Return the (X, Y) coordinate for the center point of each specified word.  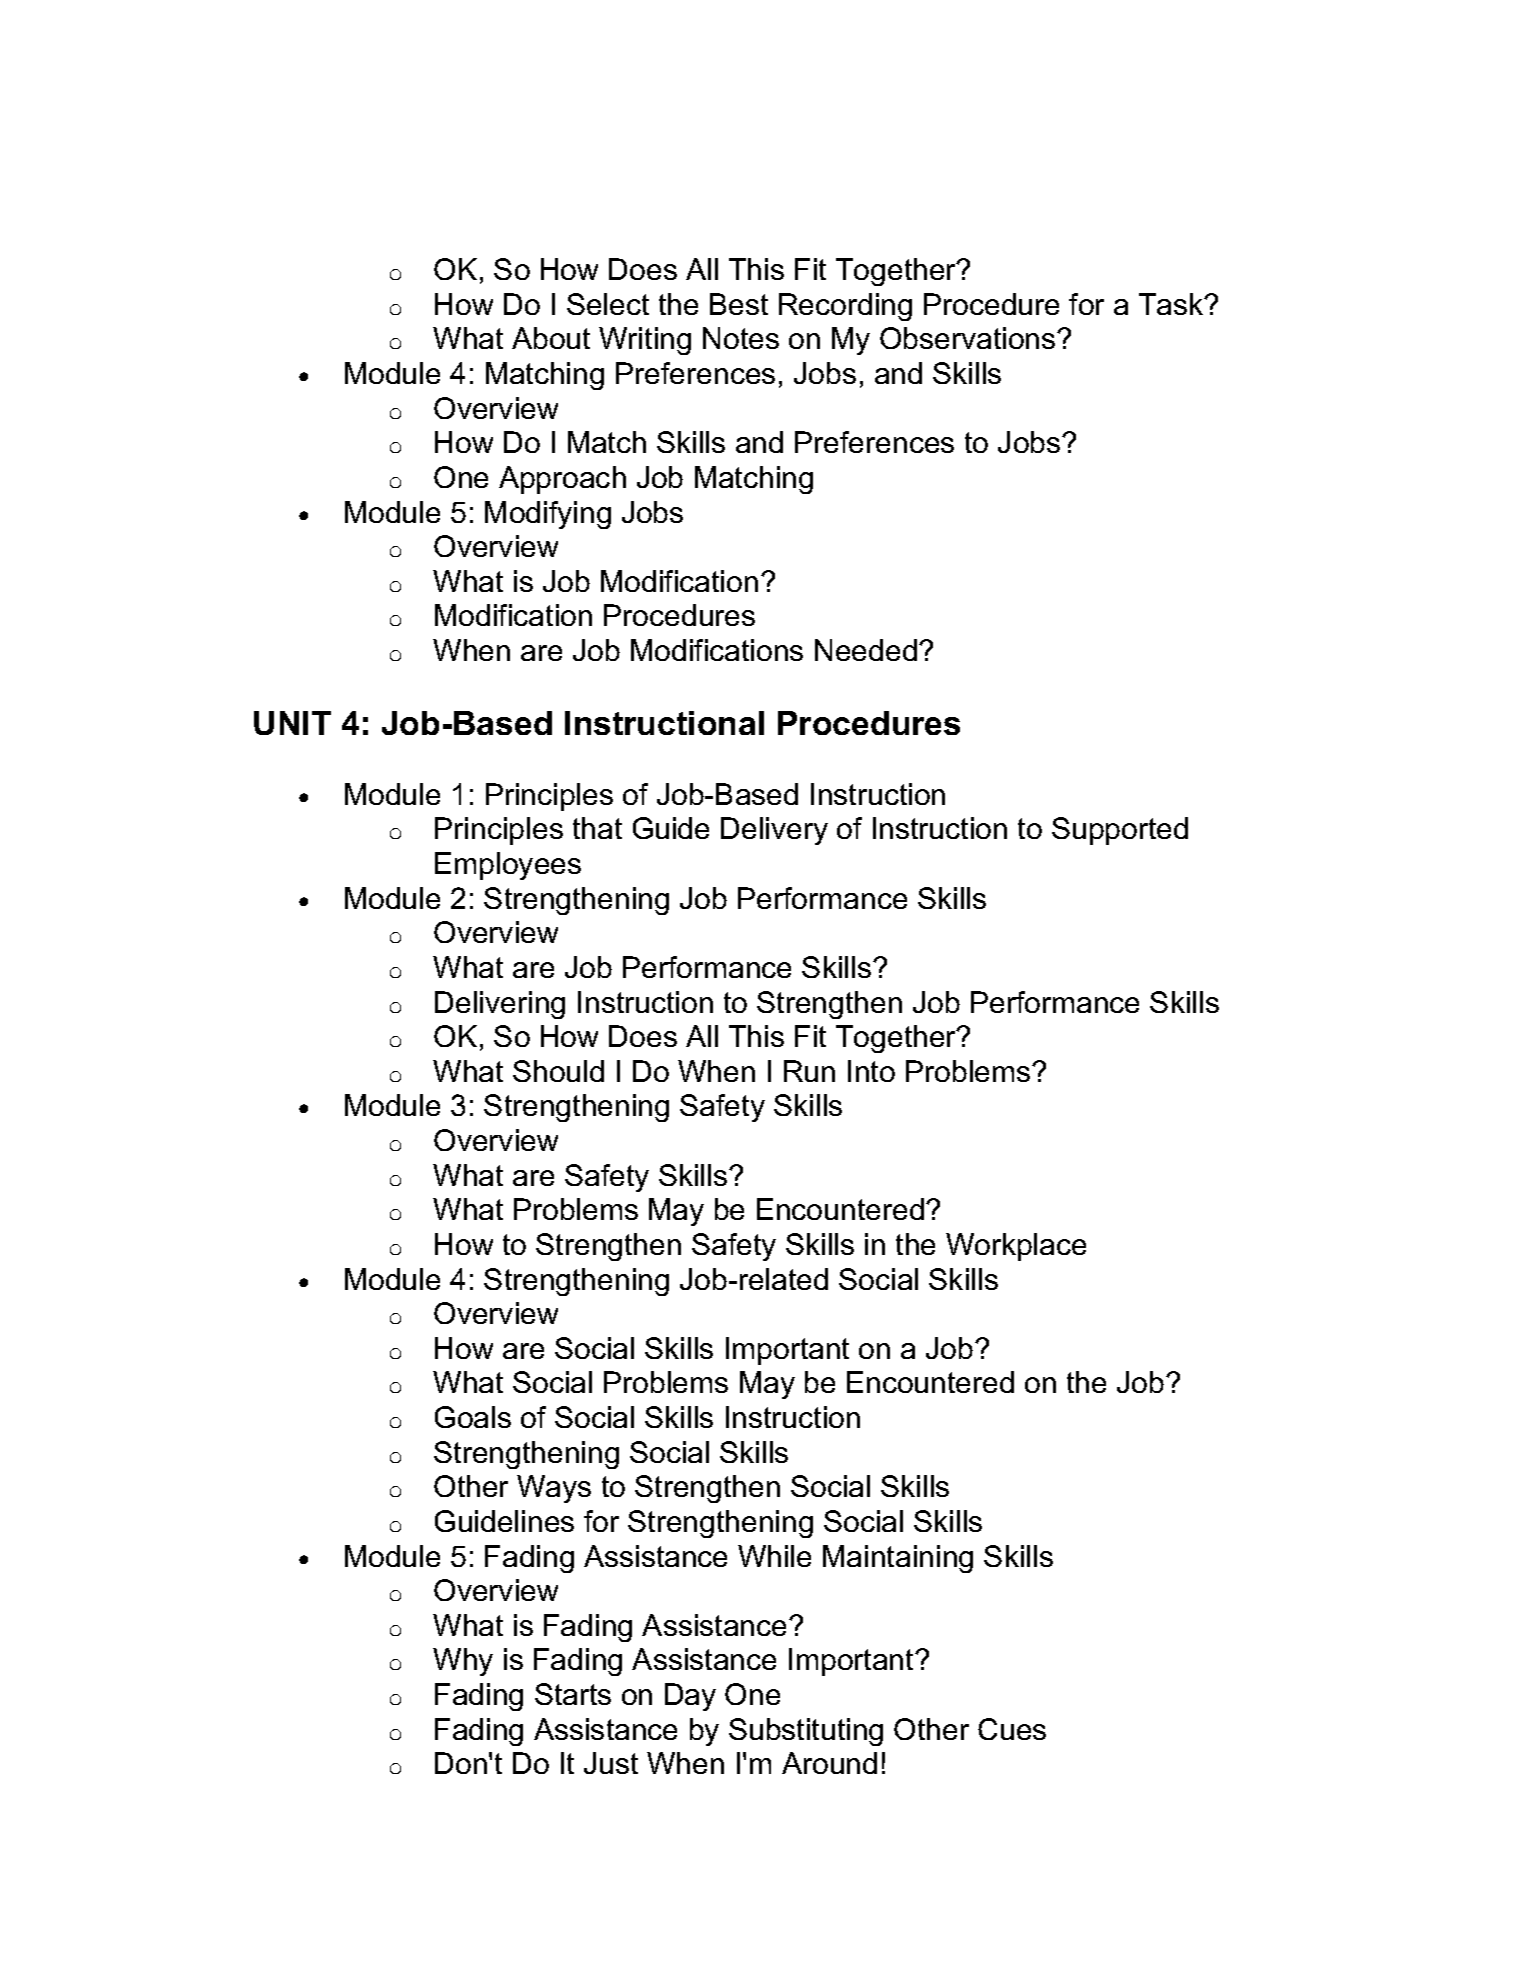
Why (463, 1662)
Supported (1120, 831)
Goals (473, 1417)
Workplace (1016, 1247)
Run (809, 1071)
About (551, 338)
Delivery (774, 831)
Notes (741, 338)
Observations (969, 338)
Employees (508, 866)
